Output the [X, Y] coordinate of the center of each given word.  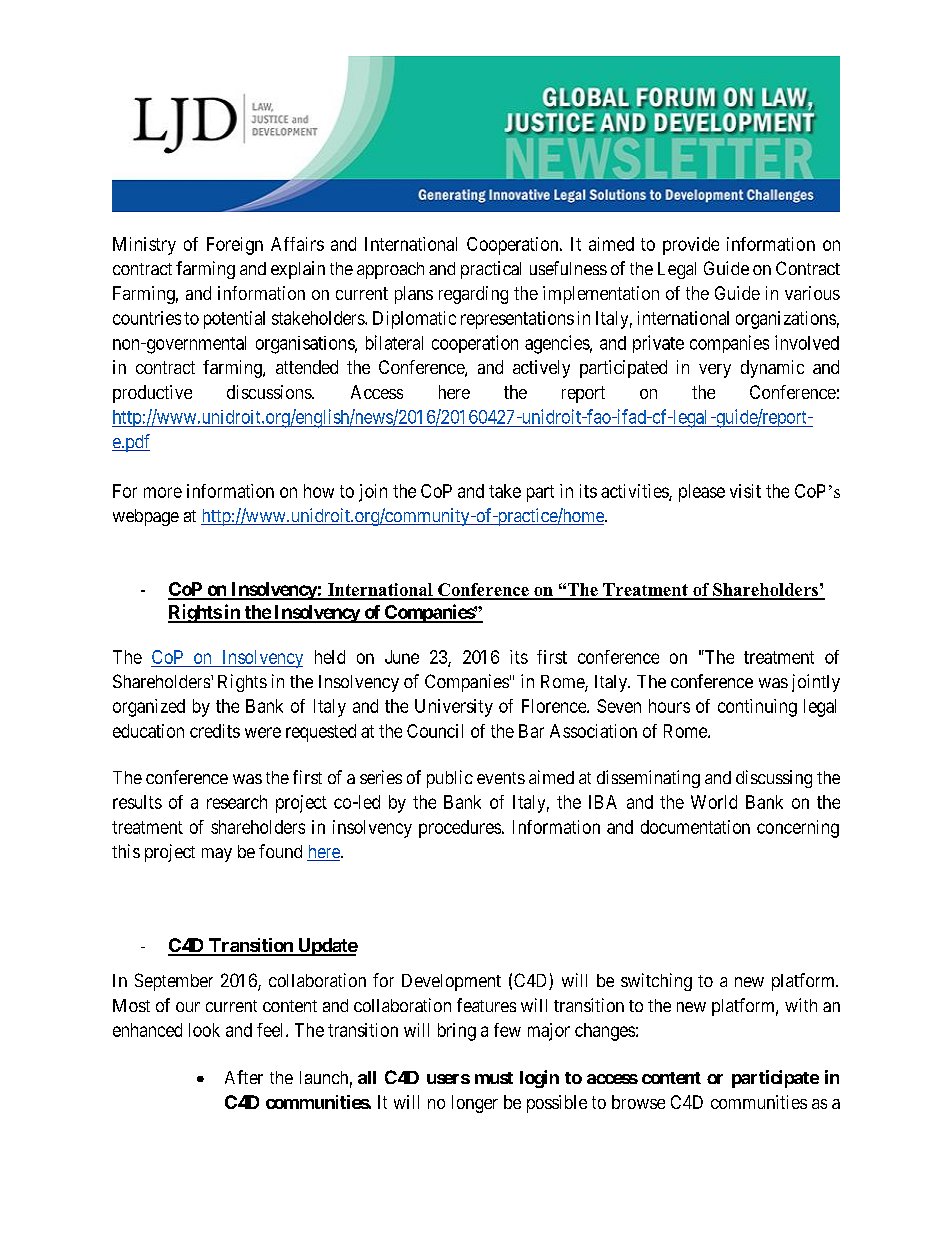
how [319, 491]
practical [491, 270]
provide [691, 246]
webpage [146, 517]
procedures [460, 829]
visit [745, 491]
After [244, 1077]
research [237, 802]
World [714, 802]
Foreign [235, 246]
